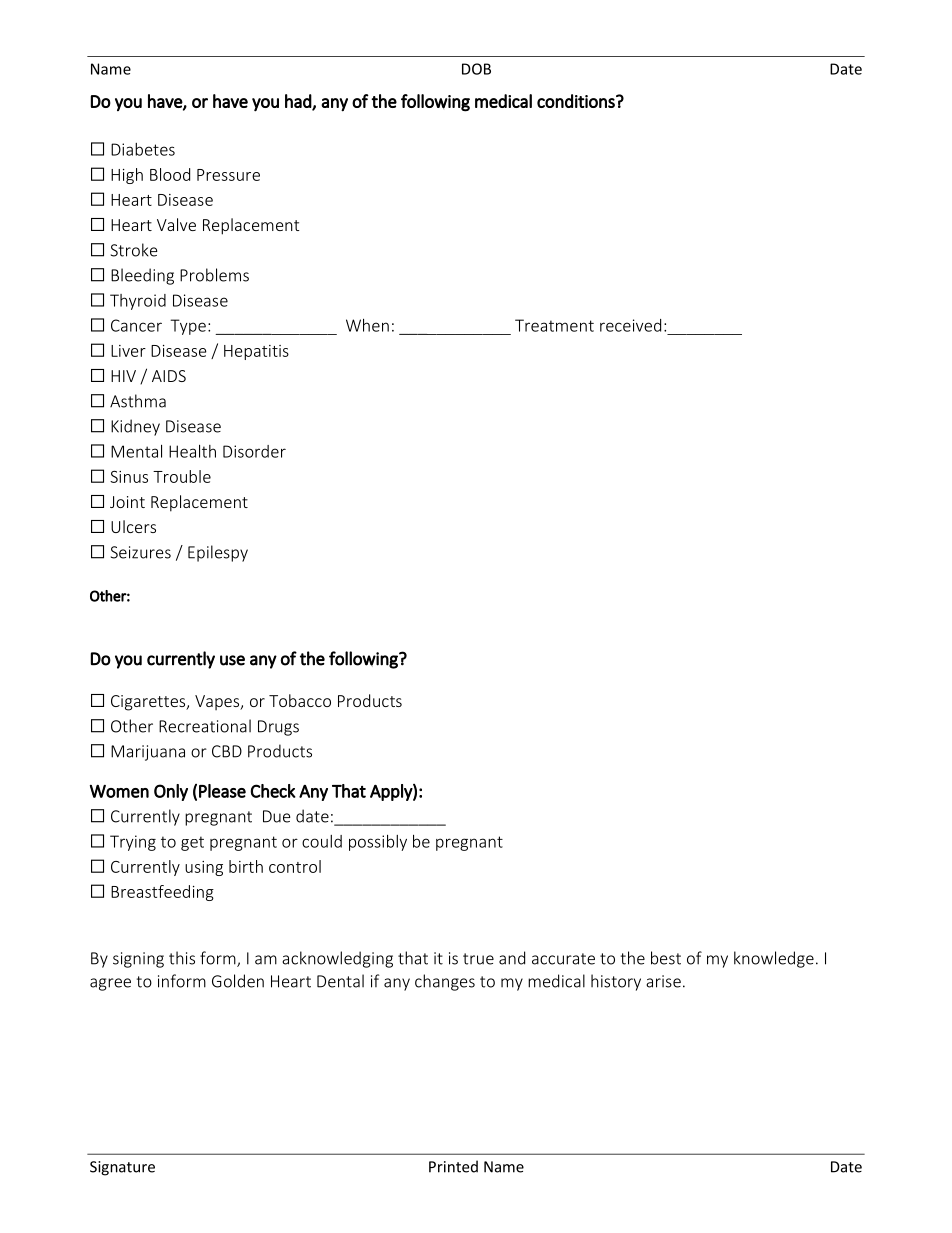 Image resolution: width=952 pixels, height=1233 pixels. What do you see at coordinates (476, 69) in the screenshot?
I see `DOB` at bounding box center [476, 69].
